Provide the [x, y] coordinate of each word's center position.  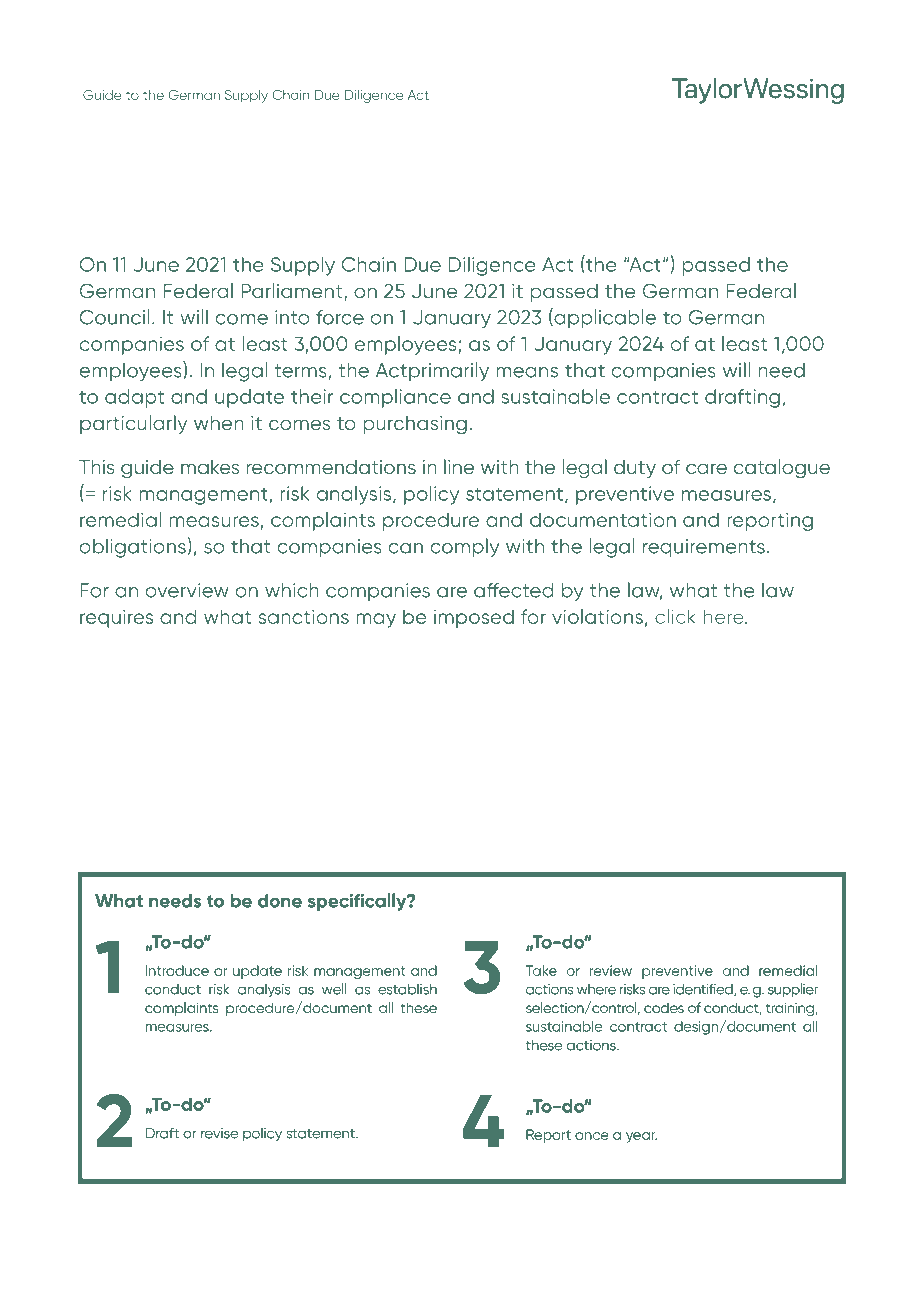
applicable [604, 318]
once [592, 1136]
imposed [474, 618]
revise [219, 1133]
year [641, 1137]
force [340, 317]
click [675, 616]
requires [116, 618]
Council [115, 317]
